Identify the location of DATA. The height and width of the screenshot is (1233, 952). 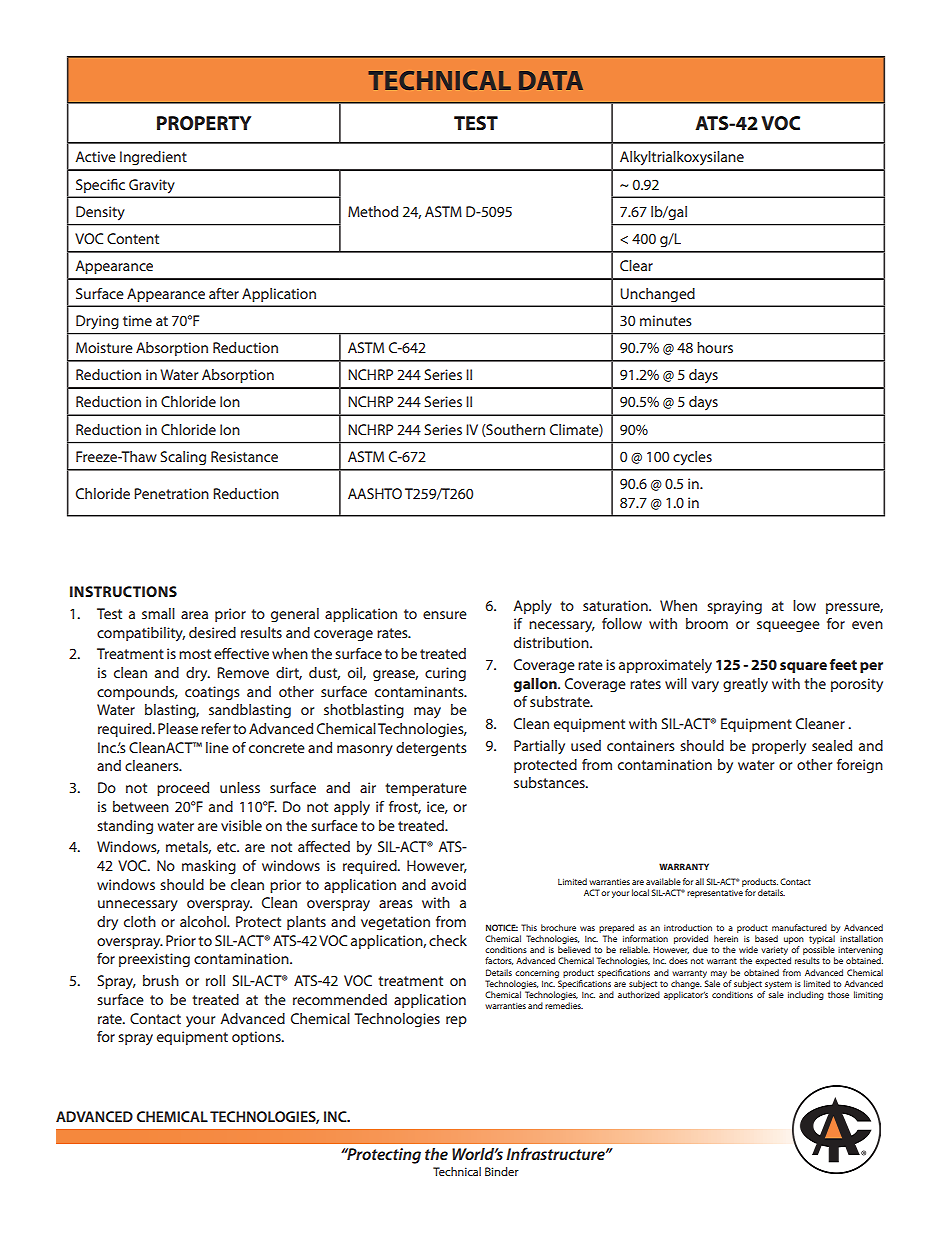
(551, 80).
